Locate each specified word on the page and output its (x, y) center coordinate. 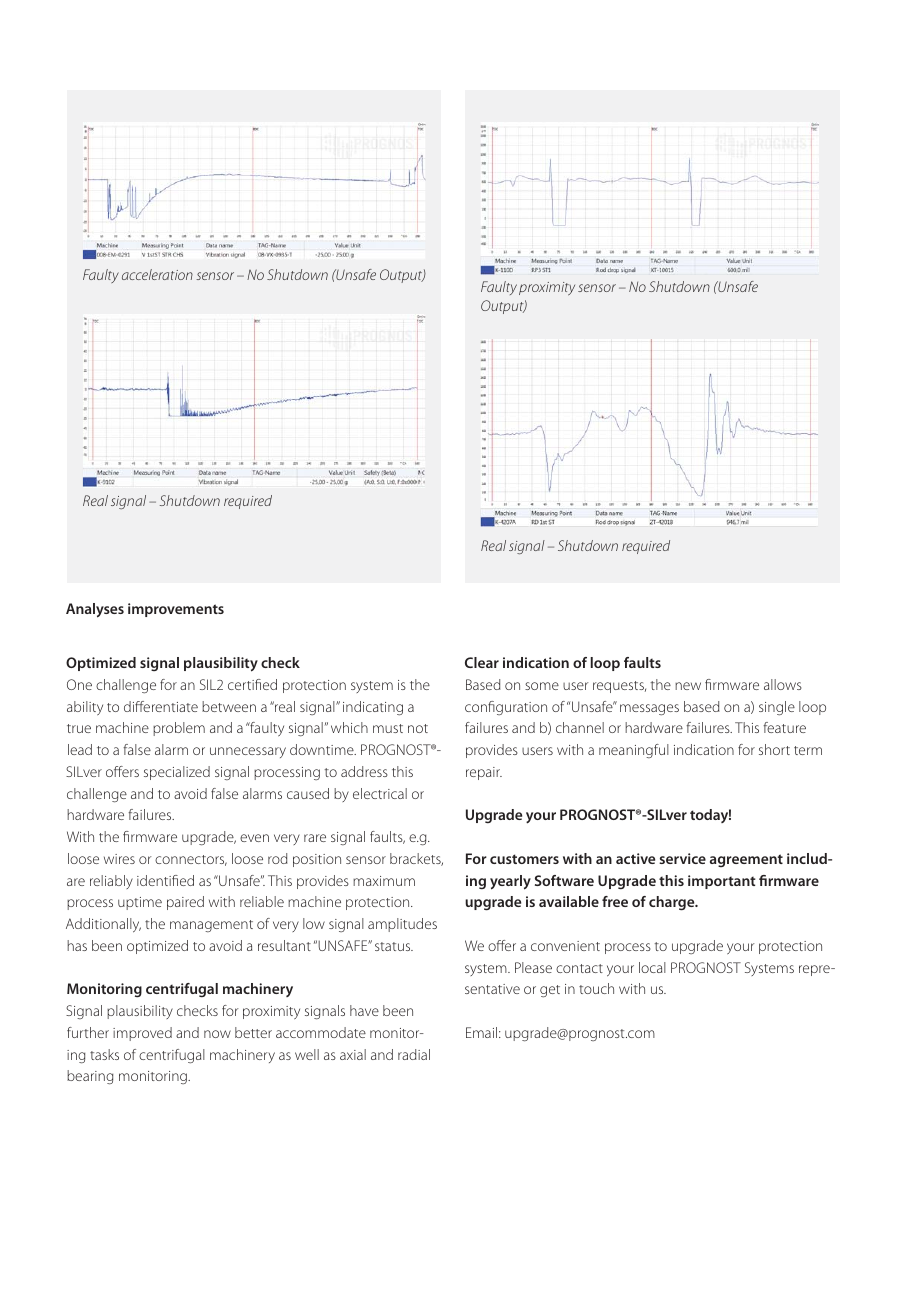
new (688, 686)
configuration (506, 708)
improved (142, 1034)
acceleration (157, 274)
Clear (482, 662)
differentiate (161, 706)
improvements (176, 610)
